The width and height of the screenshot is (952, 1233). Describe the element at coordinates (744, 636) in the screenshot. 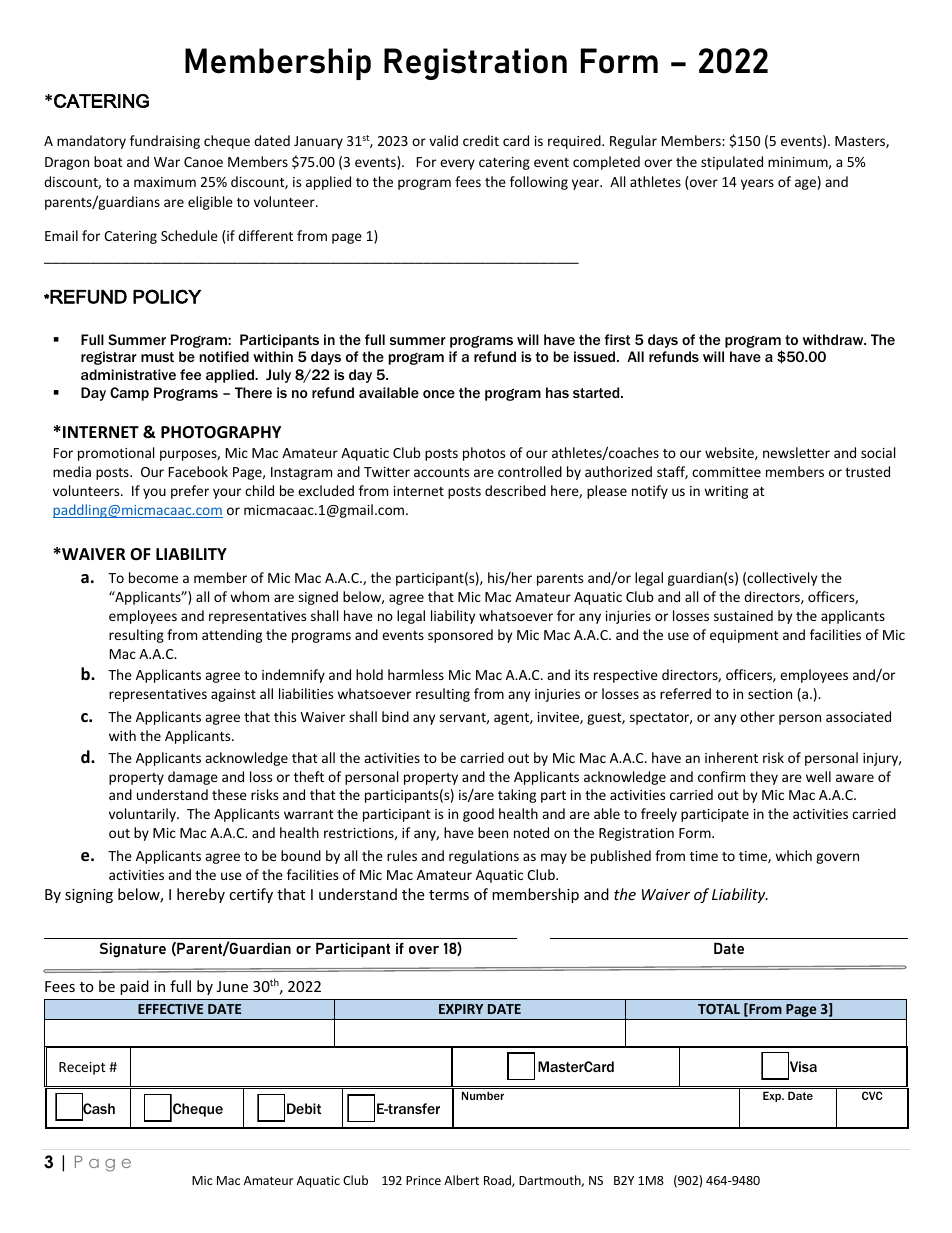

I see `equipment` at that location.
